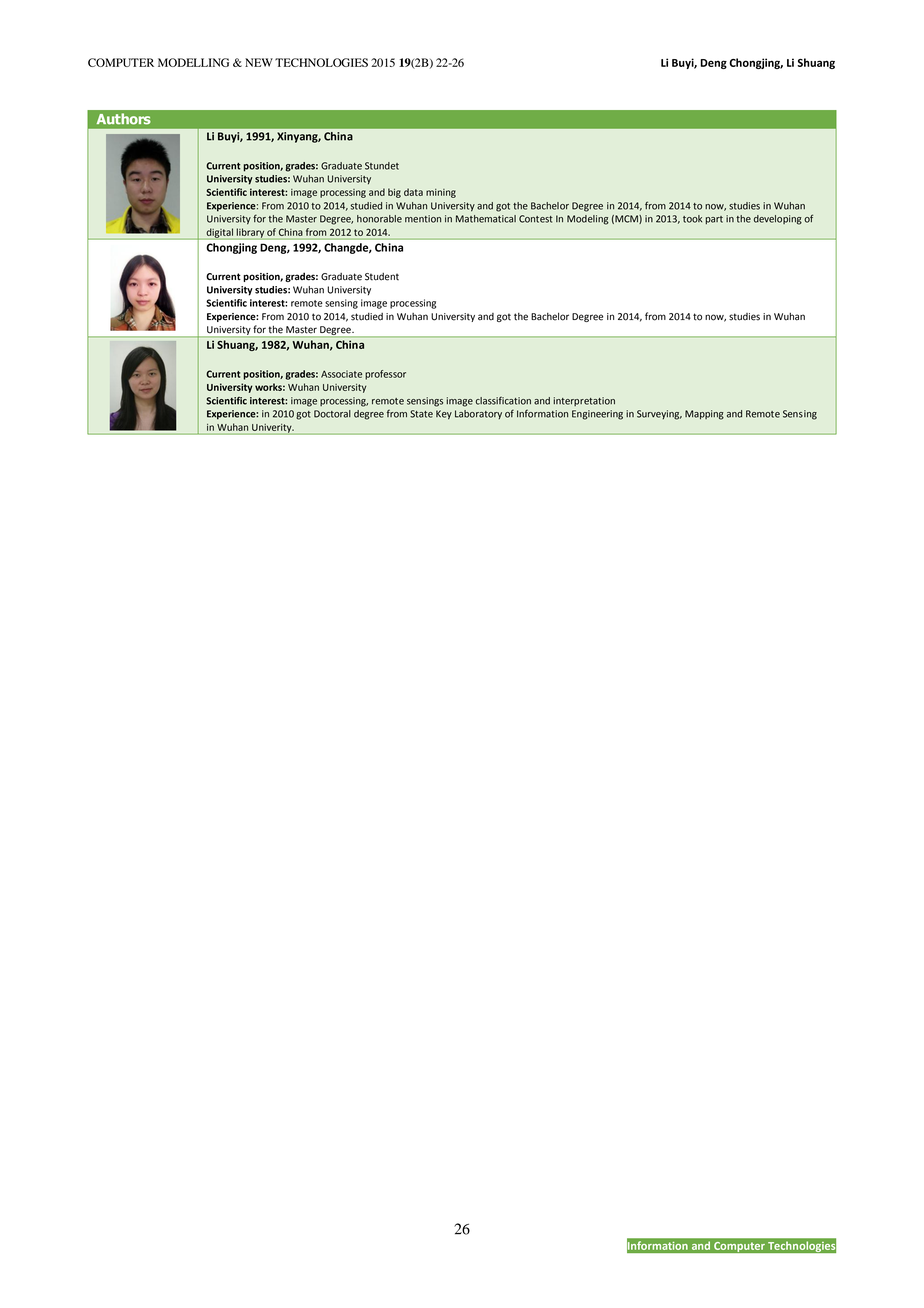  I want to click on digital, so click(219, 234).
